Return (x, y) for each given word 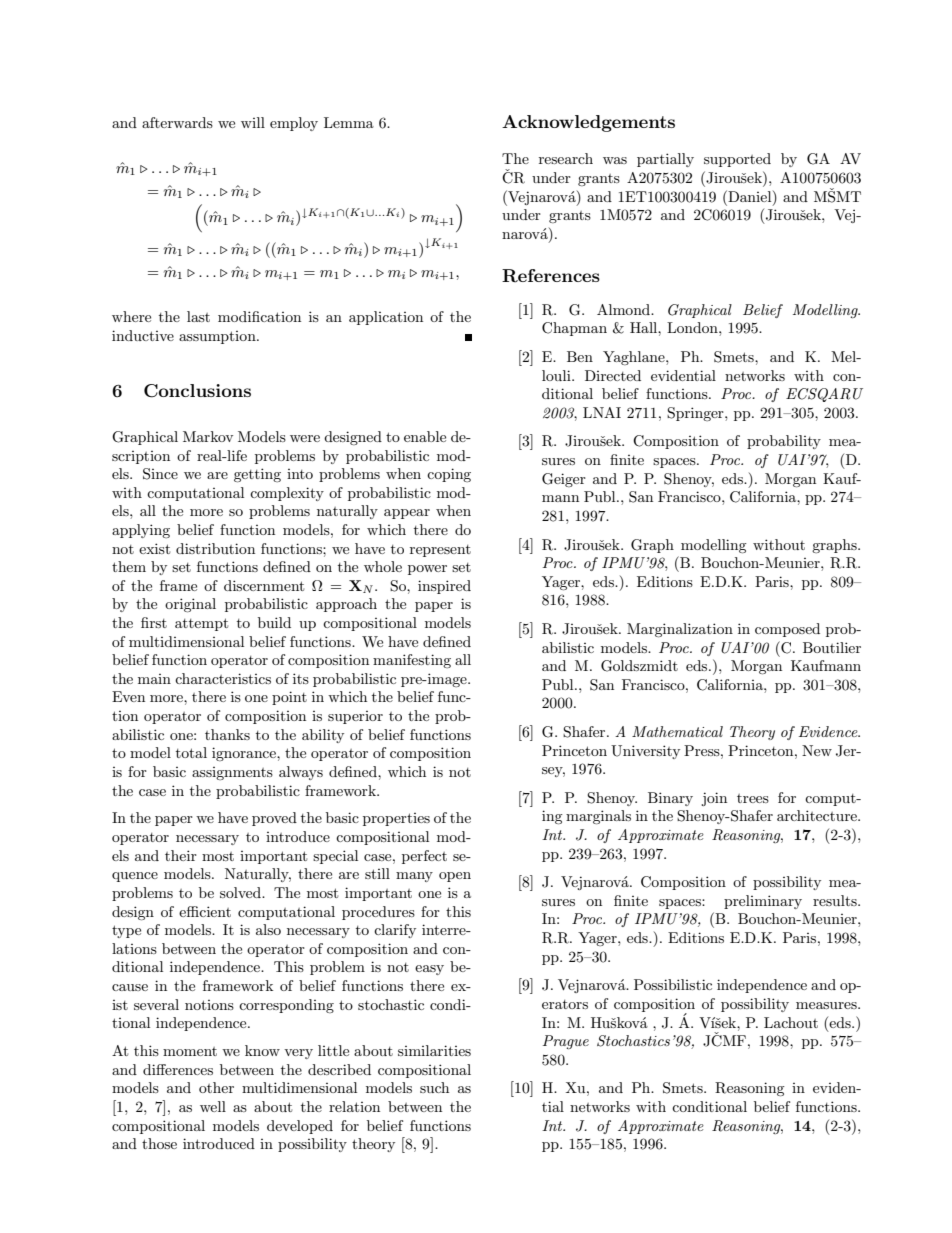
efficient (205, 911)
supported (737, 160)
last (198, 316)
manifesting (412, 661)
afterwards (177, 122)
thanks (227, 734)
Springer (696, 414)
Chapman (574, 329)
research (566, 158)
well (213, 1106)
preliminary (763, 902)
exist (154, 548)
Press (703, 750)
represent (440, 551)
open (455, 877)
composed (787, 630)
